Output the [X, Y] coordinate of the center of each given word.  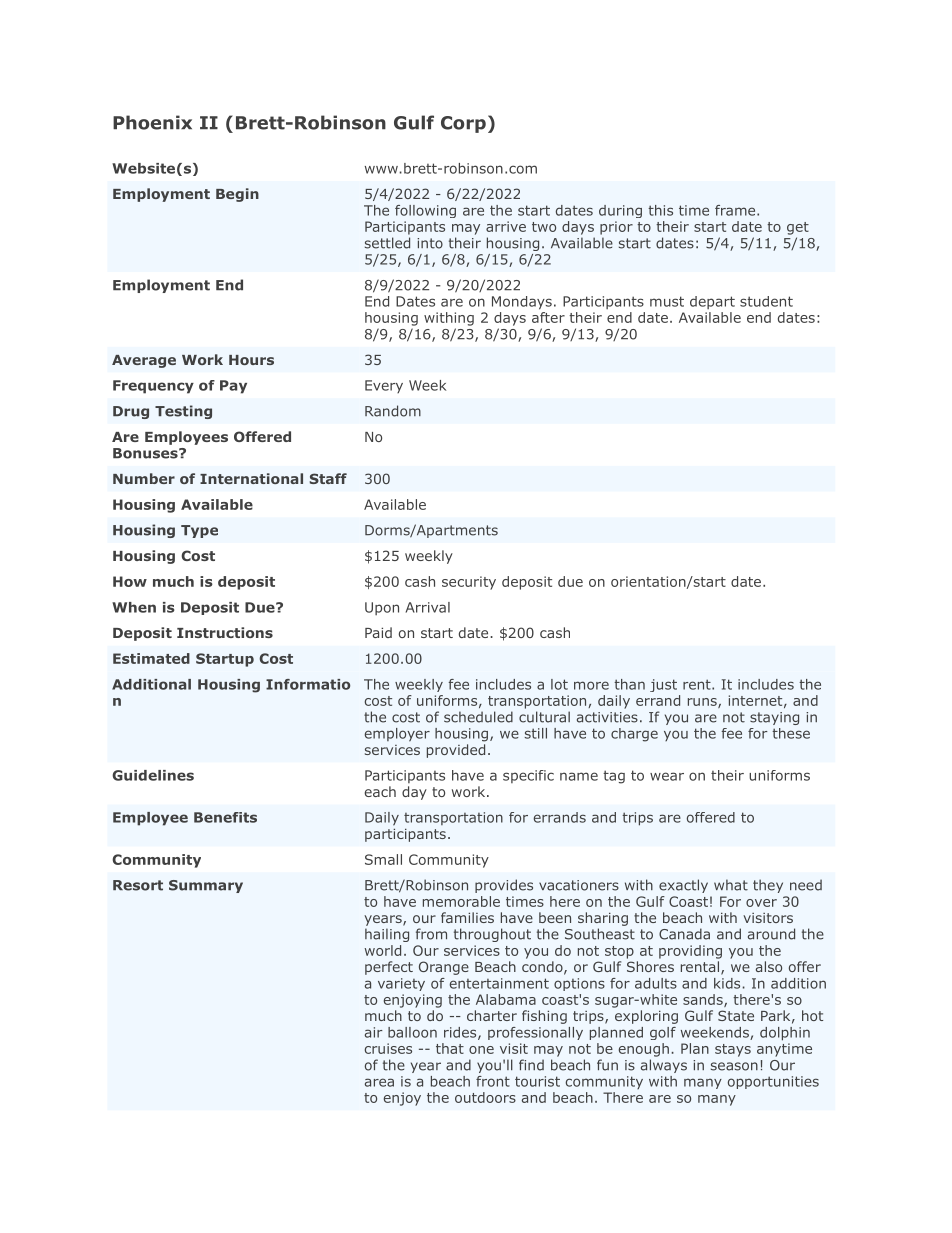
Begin [237, 195]
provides [504, 886]
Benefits [225, 817]
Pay [233, 387]
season [734, 1066]
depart [712, 302]
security [469, 583]
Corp [463, 124]
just [663, 685]
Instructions [225, 632]
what [731, 885]
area [379, 1082]
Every [384, 386]
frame [736, 210]
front [493, 1081]
